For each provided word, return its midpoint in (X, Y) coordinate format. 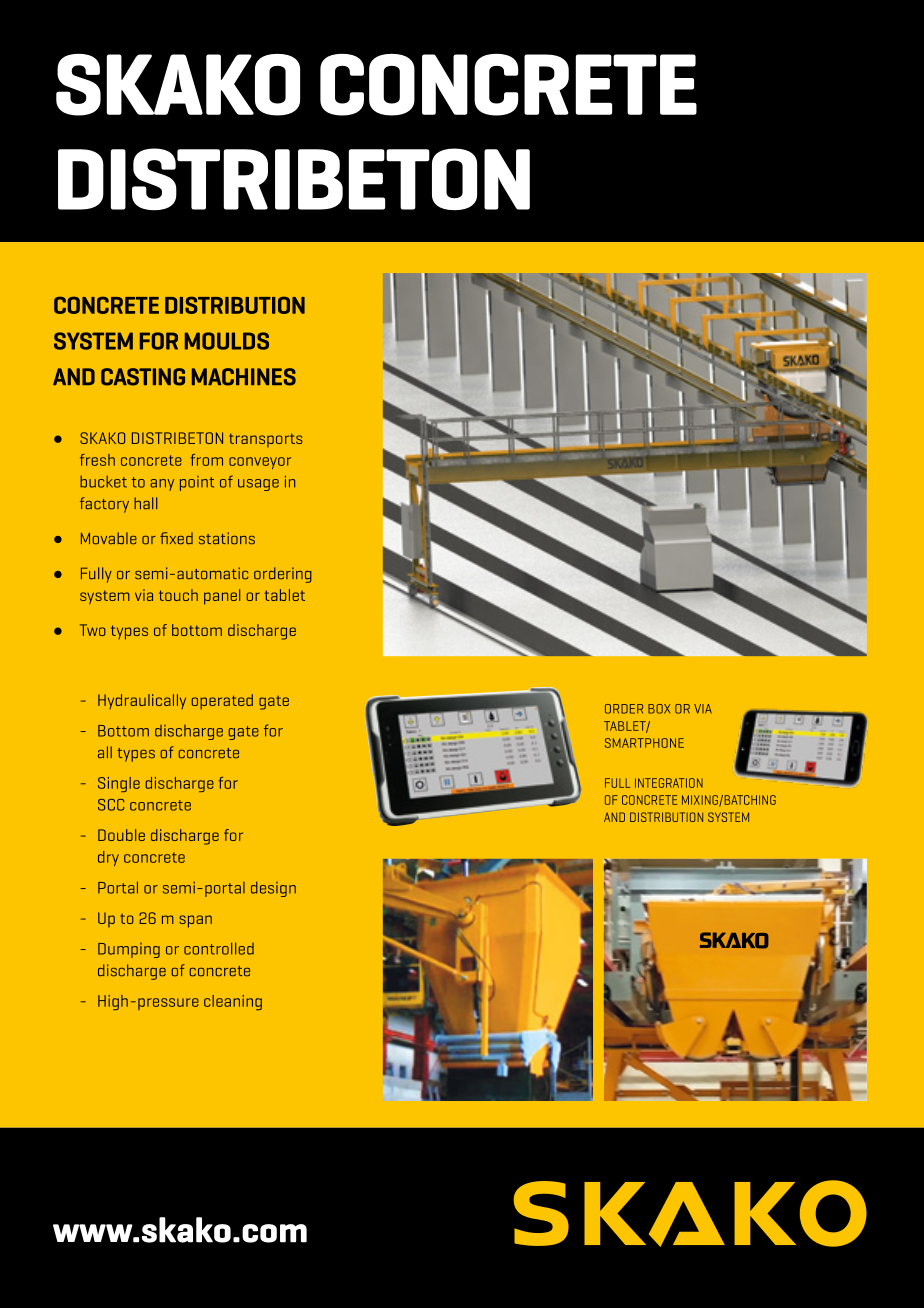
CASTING (143, 377)
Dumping (129, 950)
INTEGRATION (669, 783)
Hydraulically (142, 701)
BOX (659, 709)
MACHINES (244, 377)
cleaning (233, 1002)
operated (222, 702)
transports (266, 440)
